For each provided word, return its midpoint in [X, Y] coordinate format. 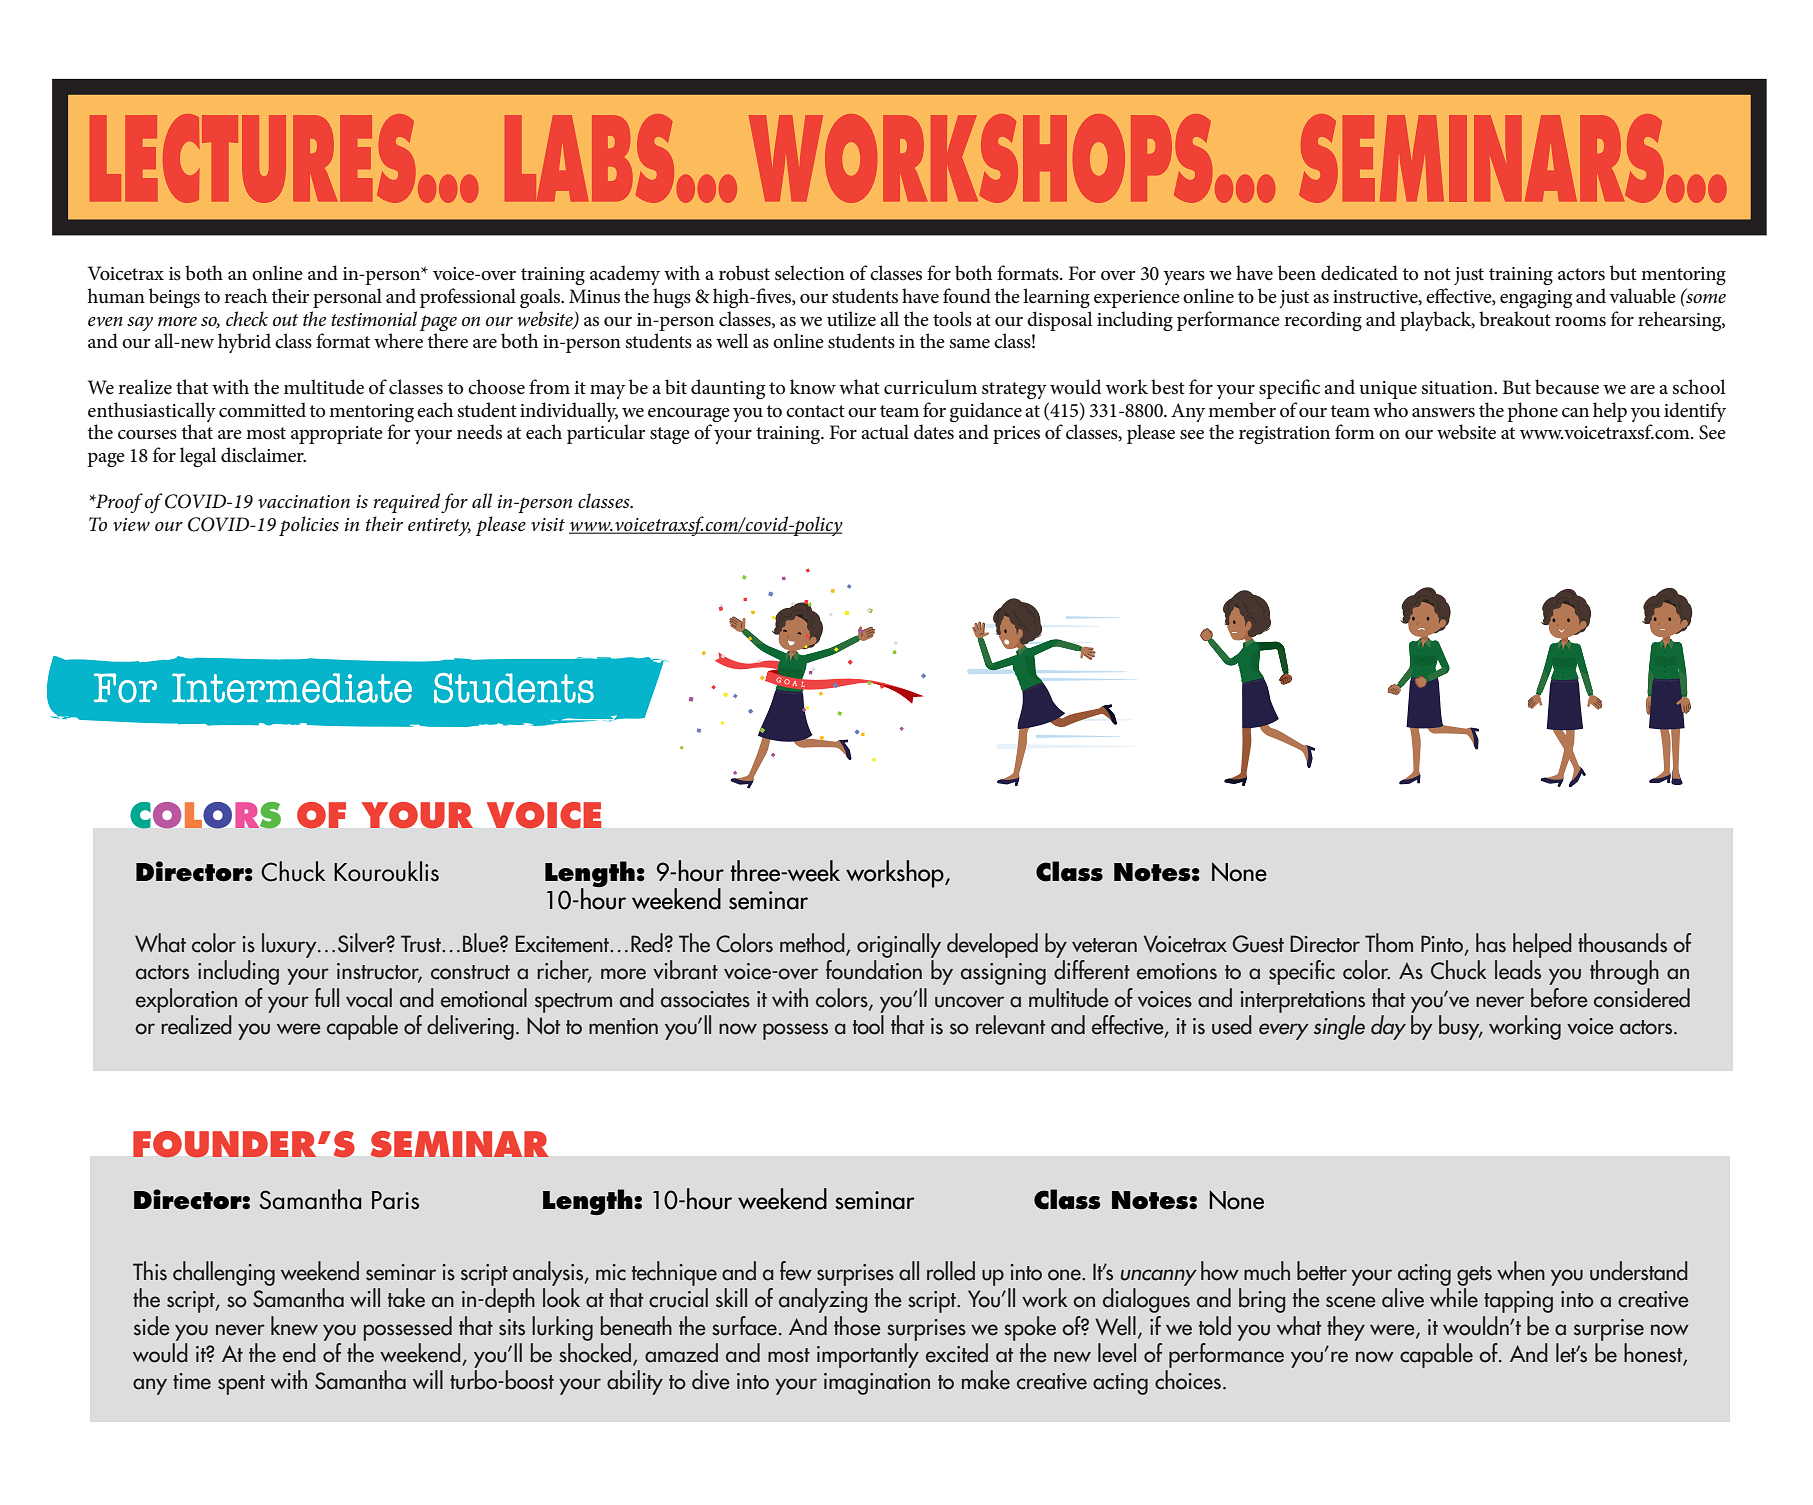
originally [899, 945]
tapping [1518, 1302]
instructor [379, 972]
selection [810, 273]
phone [1532, 412]
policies [309, 526]
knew [294, 1326]
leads [1518, 970]
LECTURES [252, 158]
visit [548, 524]
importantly [868, 1355]
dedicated [1359, 273]
